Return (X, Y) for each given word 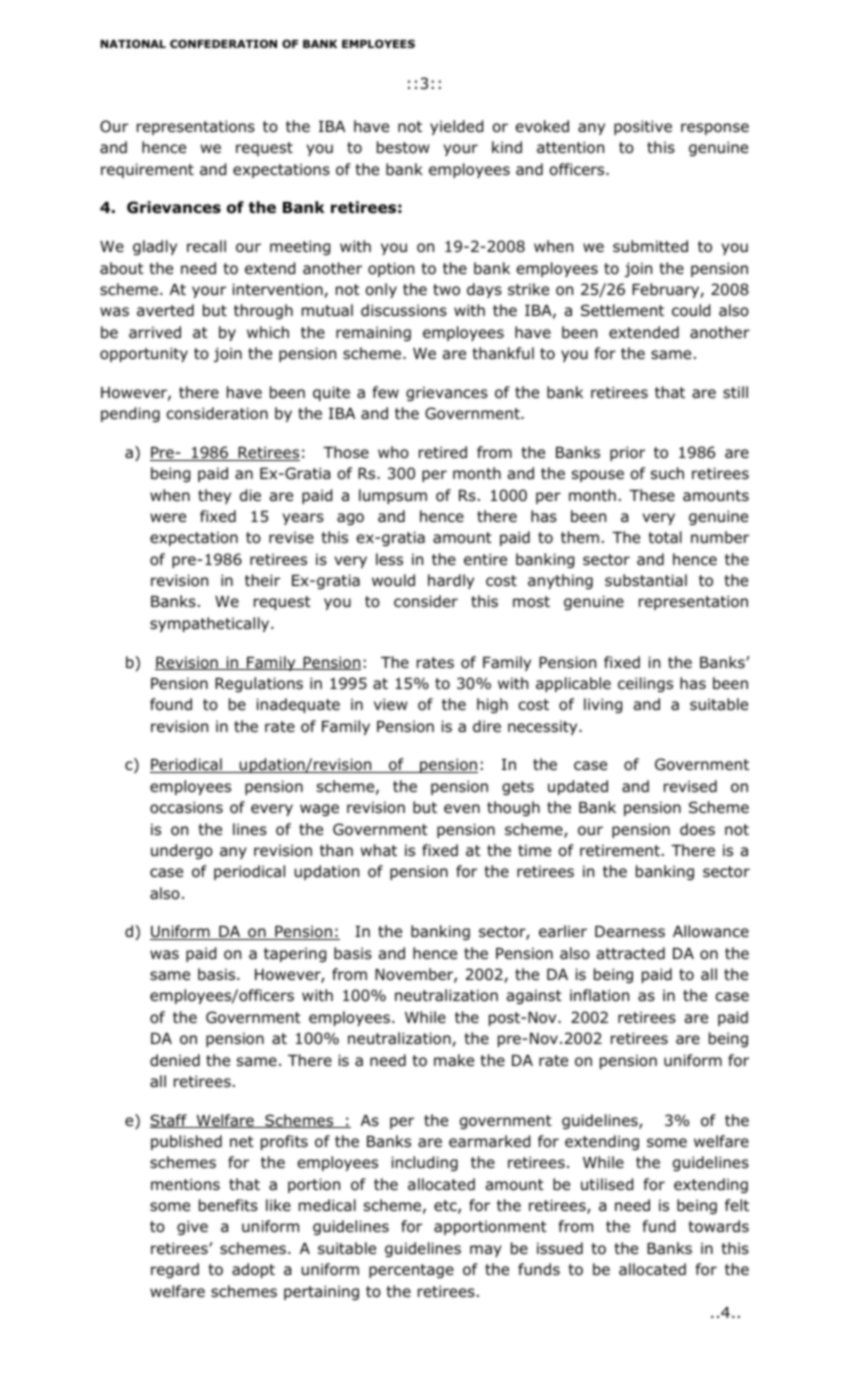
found (171, 704)
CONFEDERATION (223, 43)
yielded (456, 127)
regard (175, 1270)
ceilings (645, 684)
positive (643, 127)
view (390, 704)
